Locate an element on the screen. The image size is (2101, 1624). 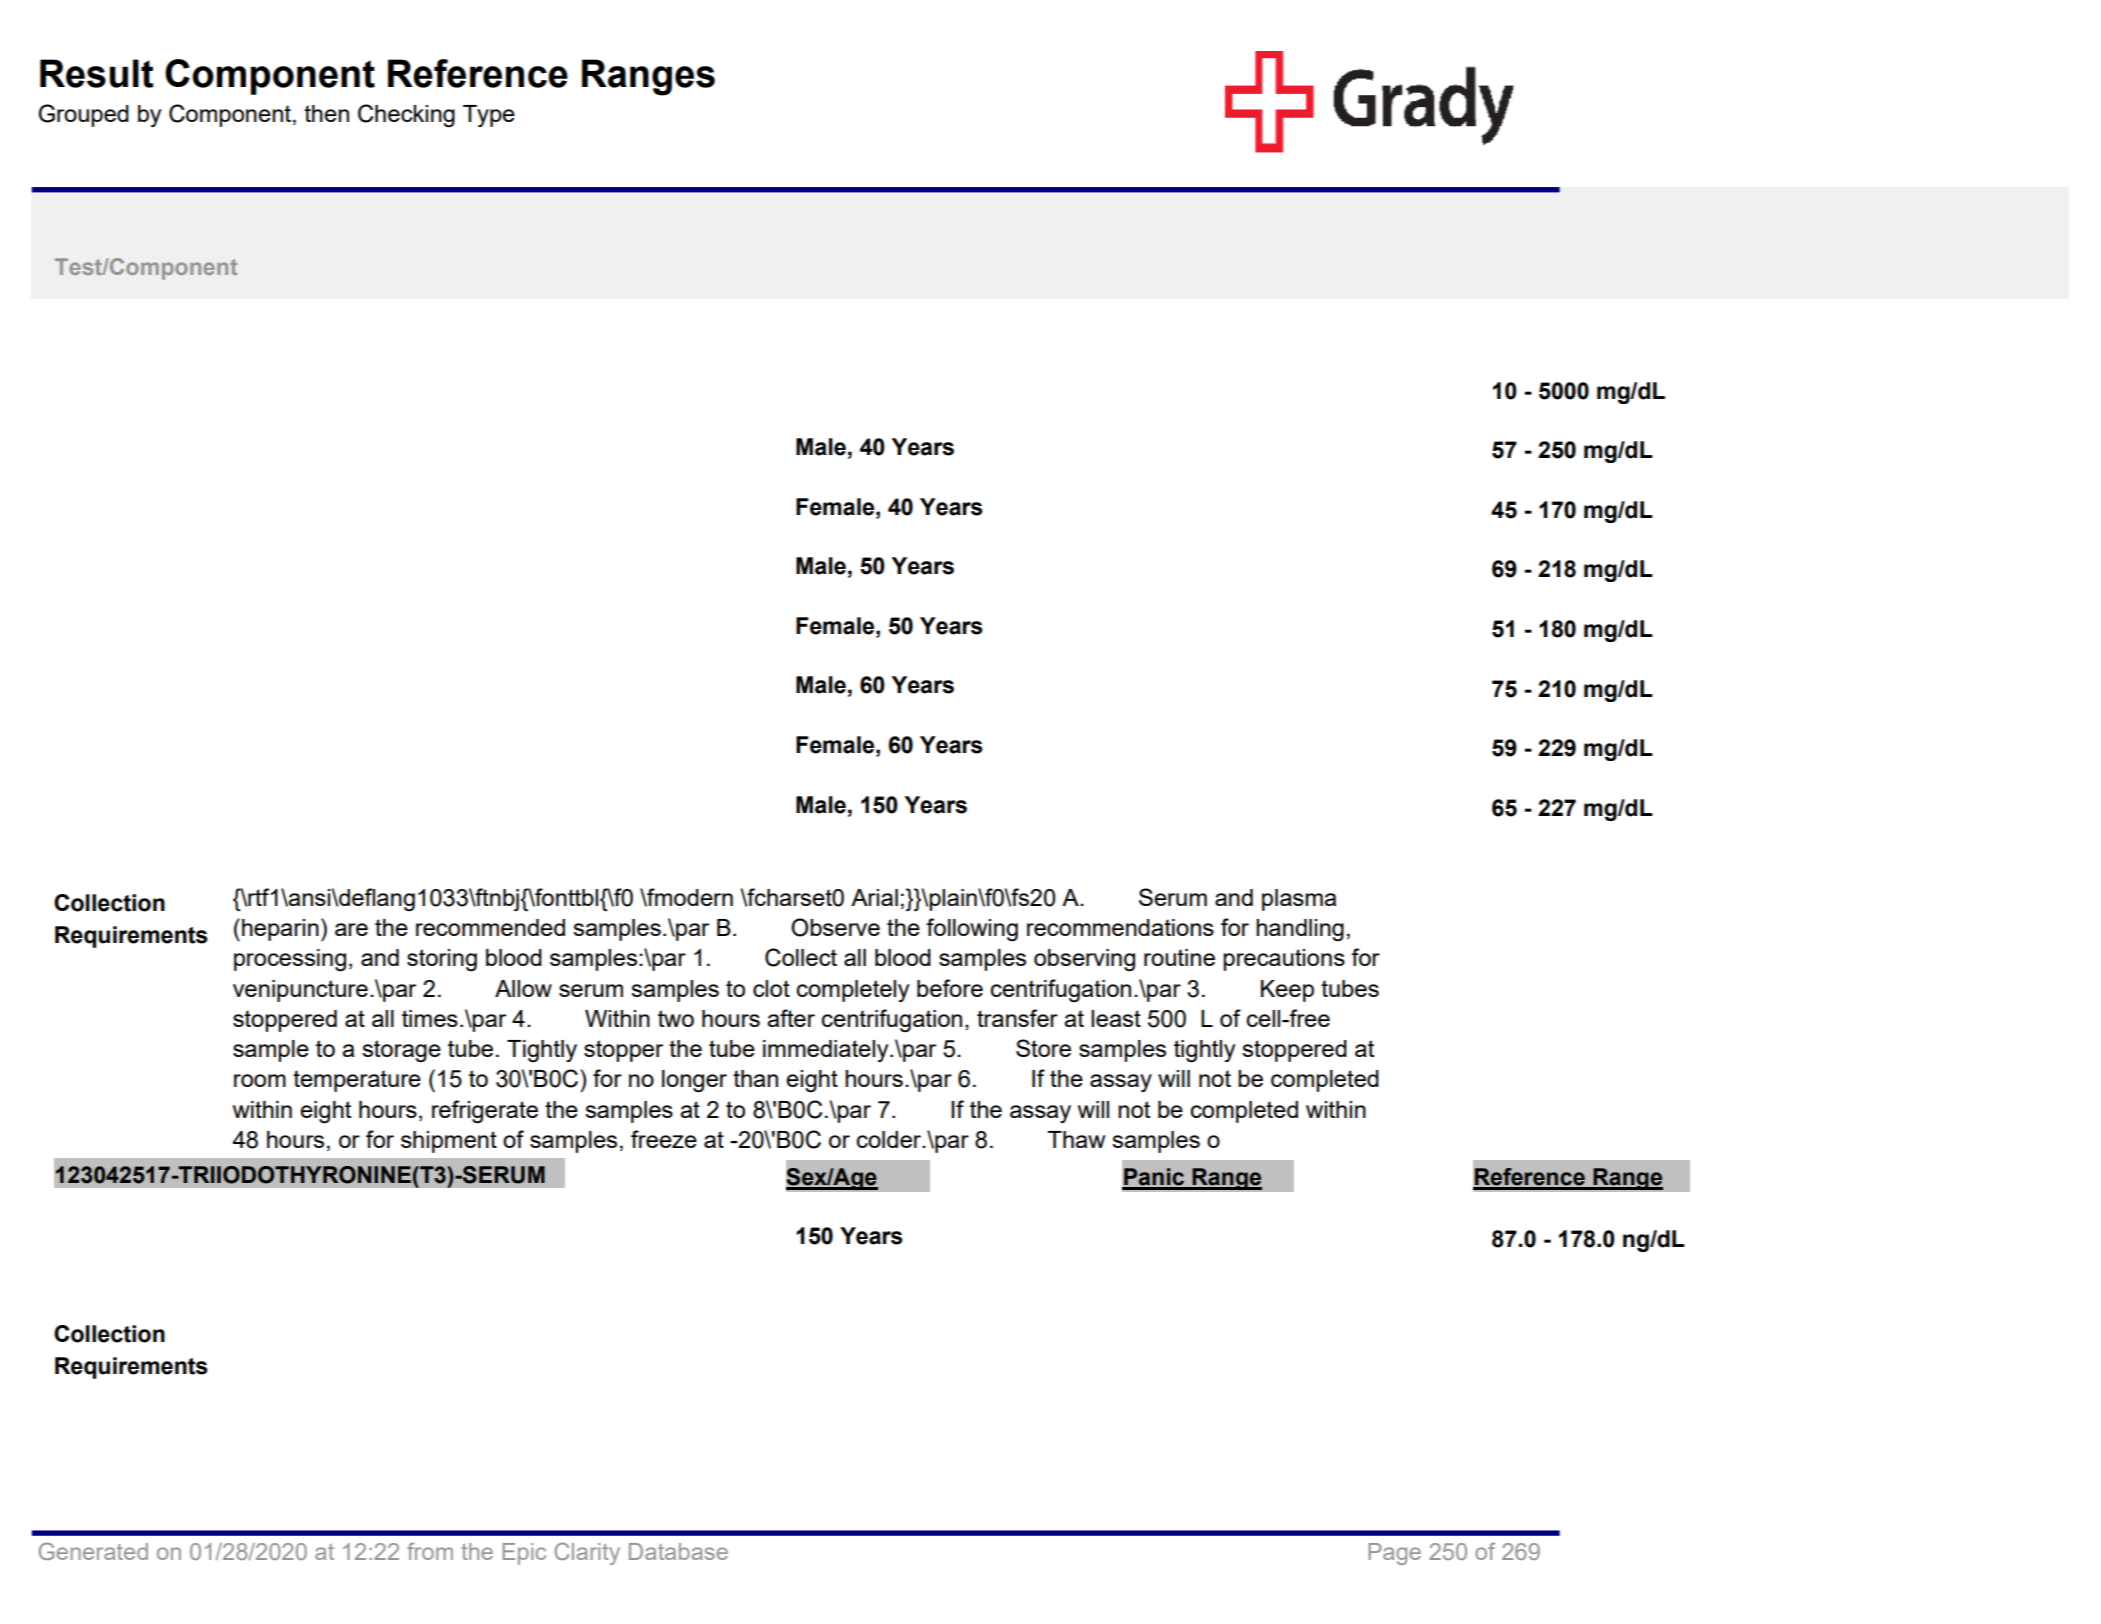
Keep is located at coordinates (1287, 991).
